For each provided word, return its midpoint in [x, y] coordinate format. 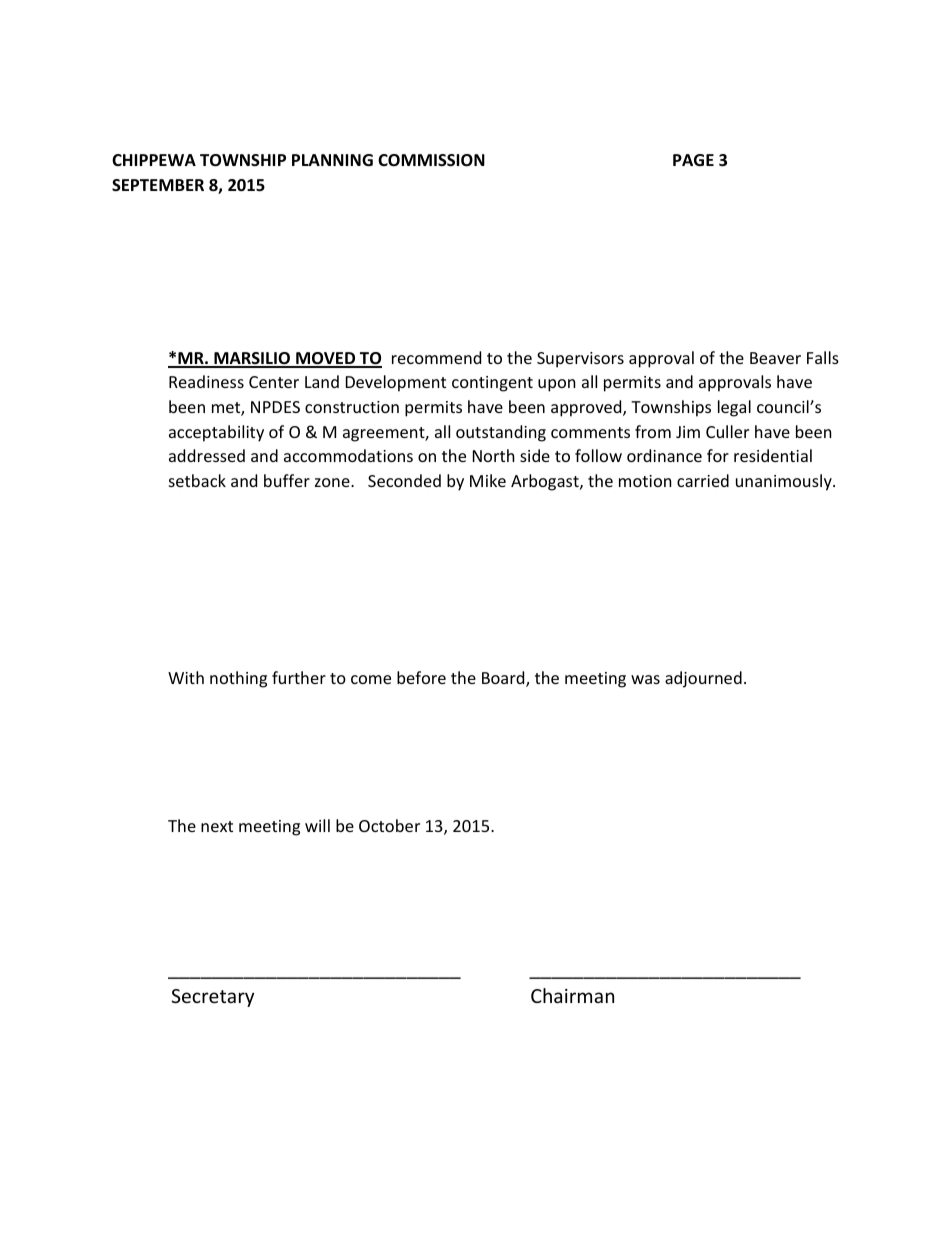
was [645, 679]
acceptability [216, 433]
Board [504, 679]
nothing [238, 679]
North [494, 455]
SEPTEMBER [158, 185]
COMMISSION [431, 160]
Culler [727, 431]
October [389, 825]
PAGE [693, 160]
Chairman [572, 995]
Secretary [212, 998]
